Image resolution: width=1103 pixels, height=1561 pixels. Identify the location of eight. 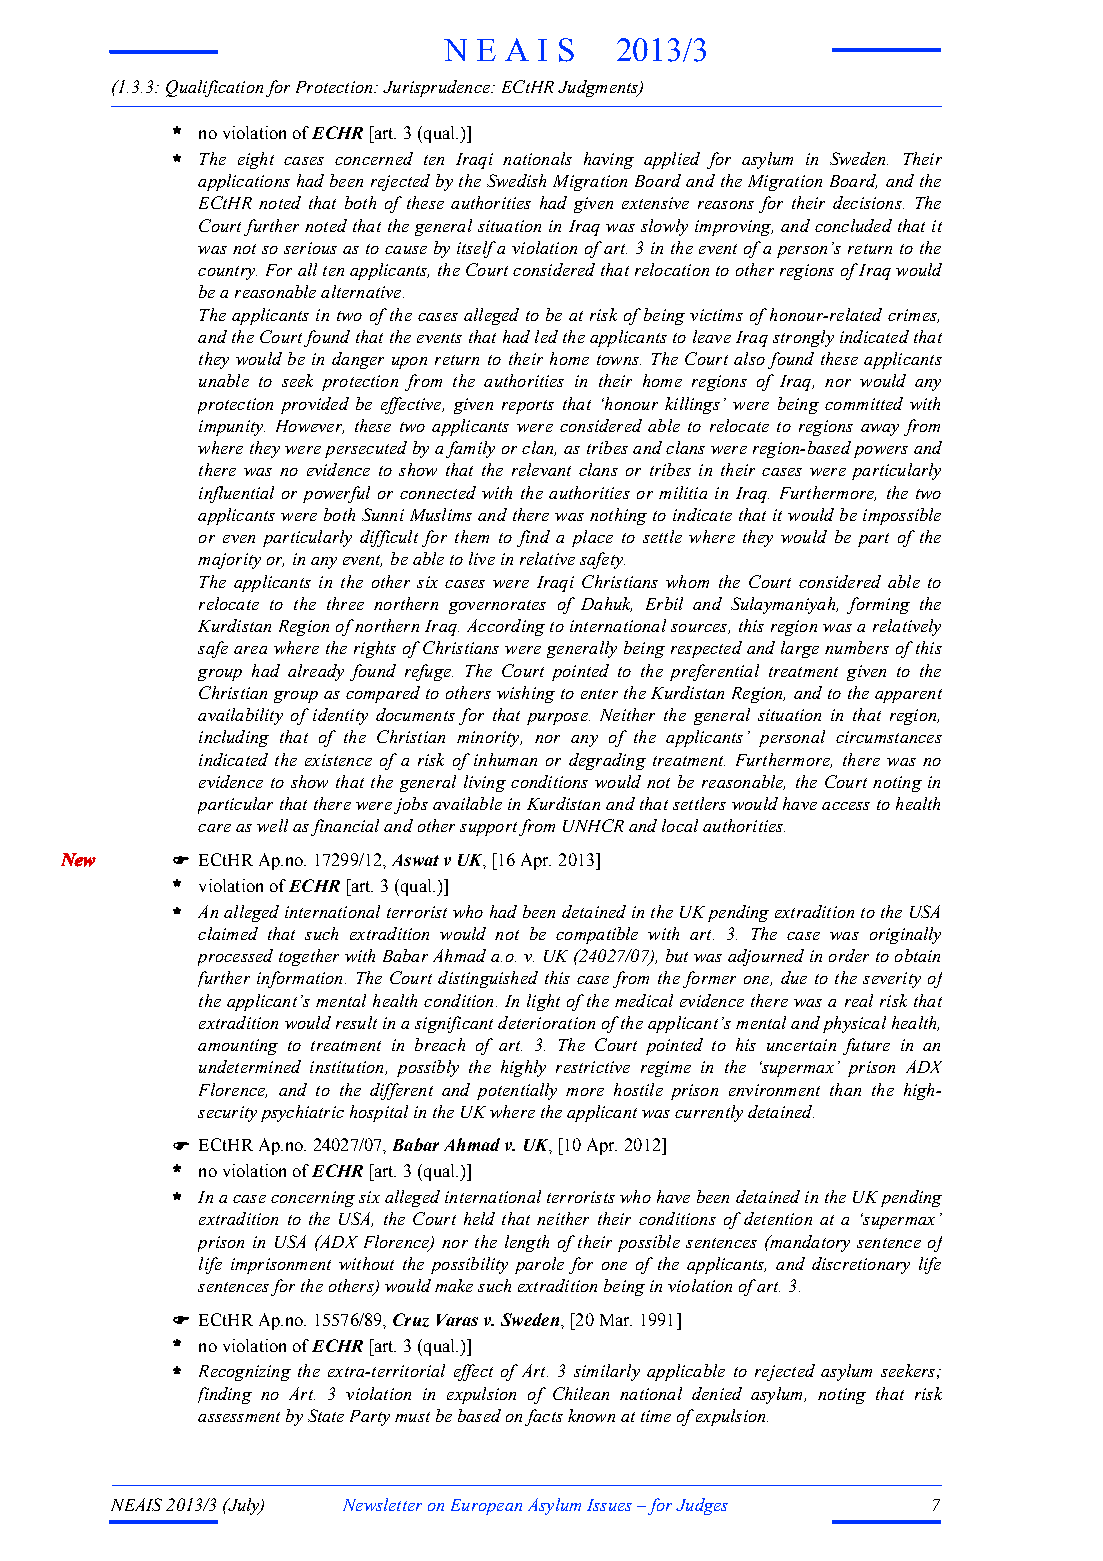
(256, 160).
